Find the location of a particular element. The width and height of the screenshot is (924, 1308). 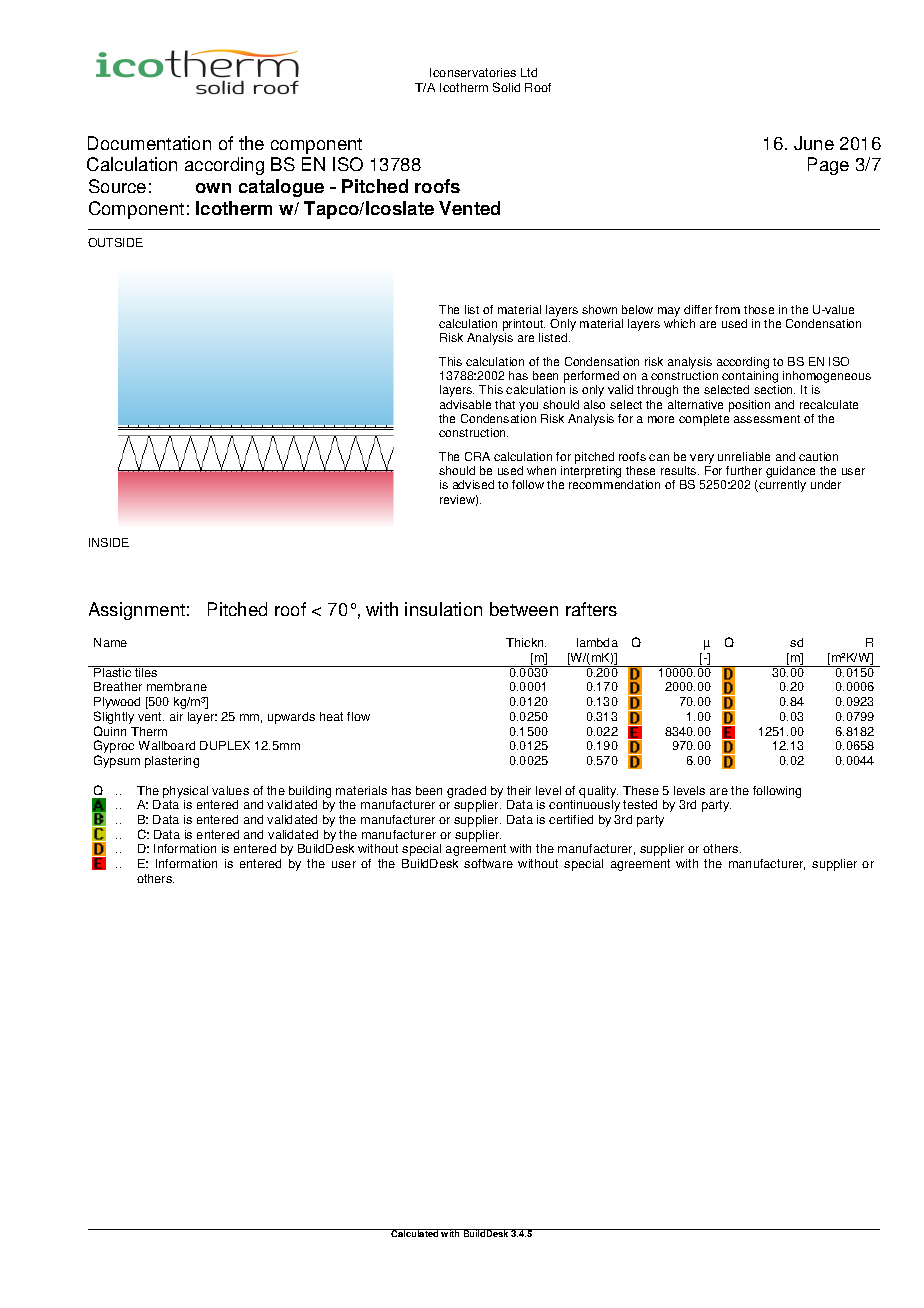

tested is located at coordinates (640, 804).
